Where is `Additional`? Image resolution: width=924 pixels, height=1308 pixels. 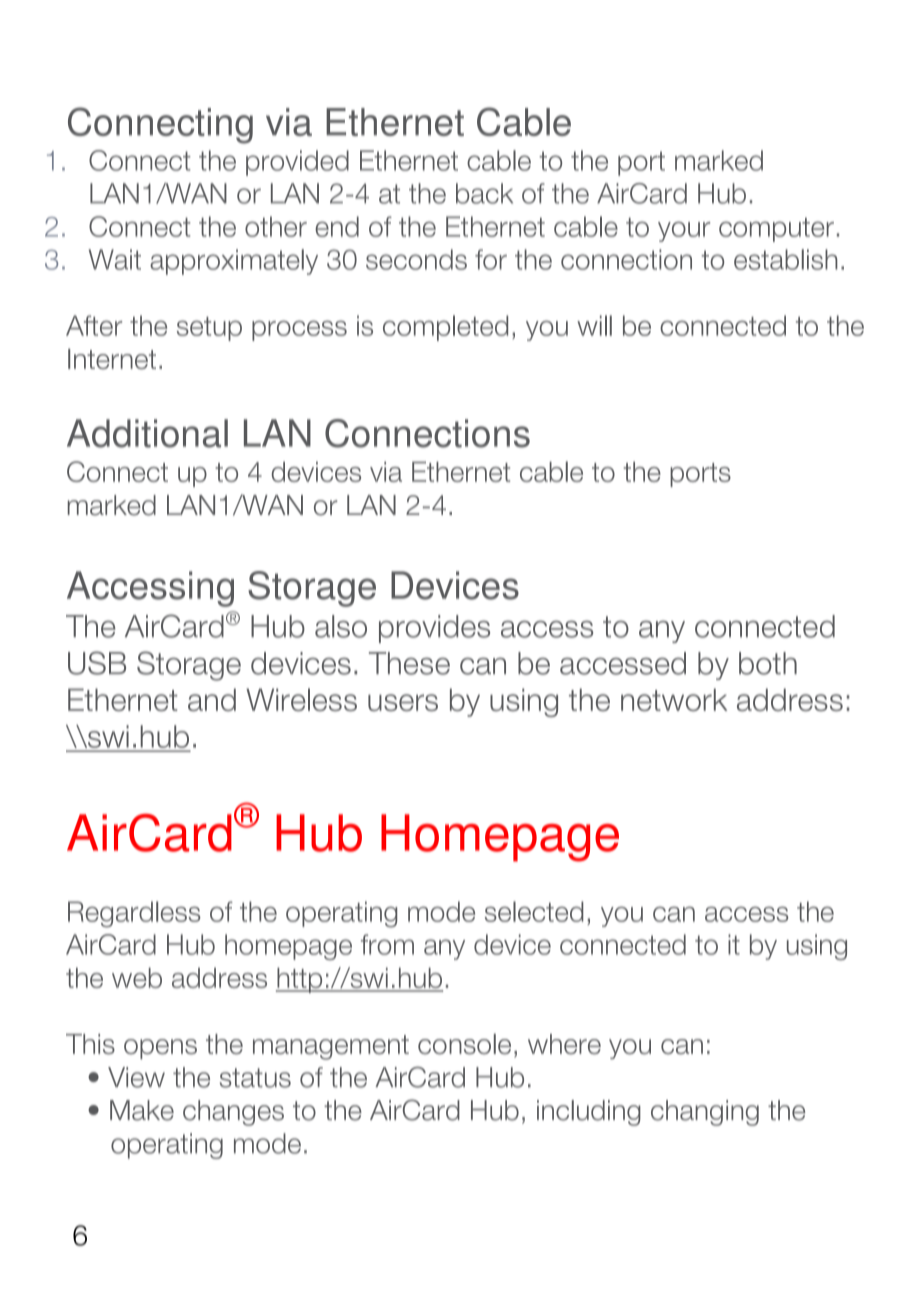
Additional is located at coordinates (147, 433).
